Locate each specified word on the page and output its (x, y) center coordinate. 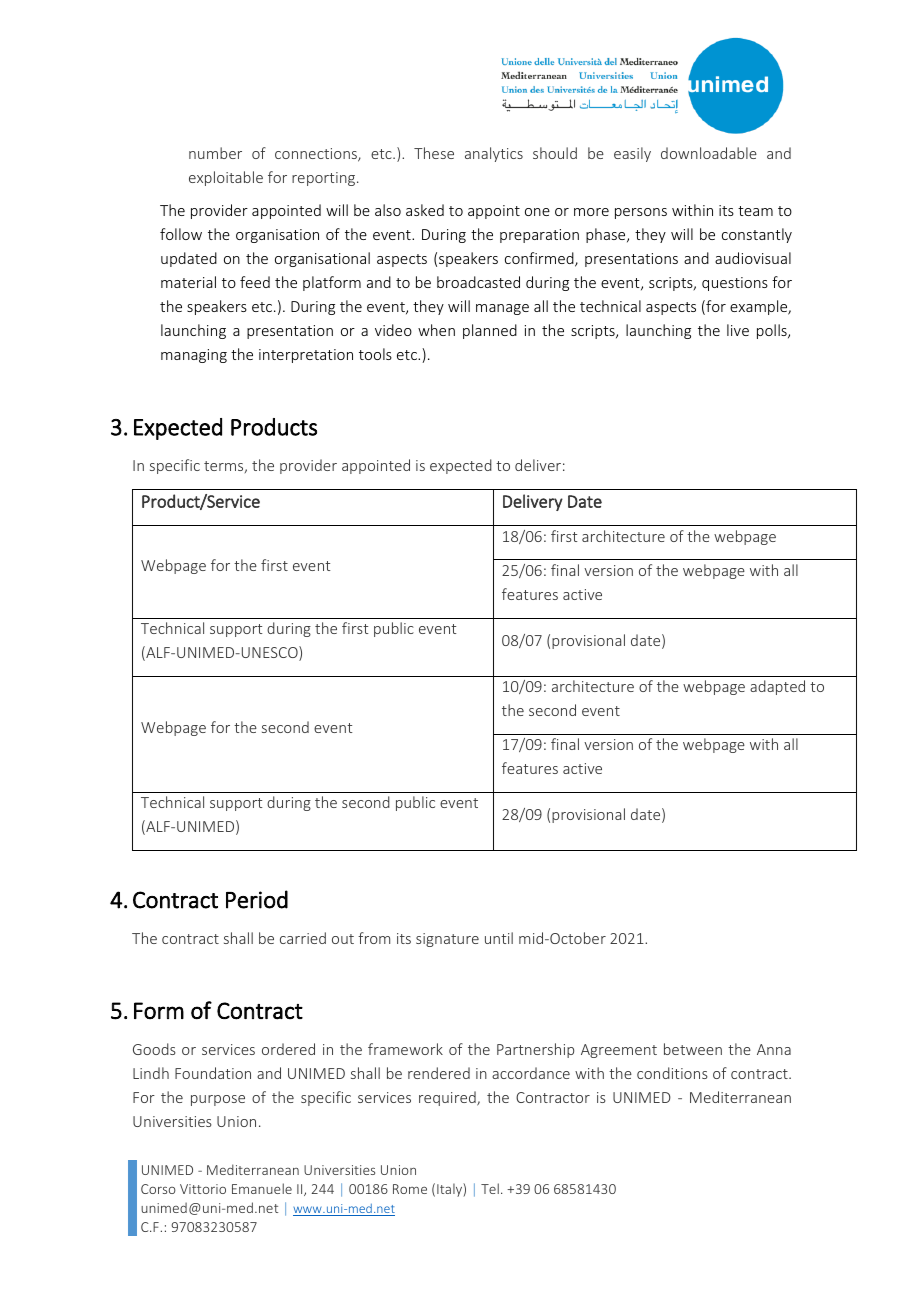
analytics (494, 154)
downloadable (709, 153)
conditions (672, 1073)
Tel (490, 1188)
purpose (218, 1100)
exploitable (226, 178)
